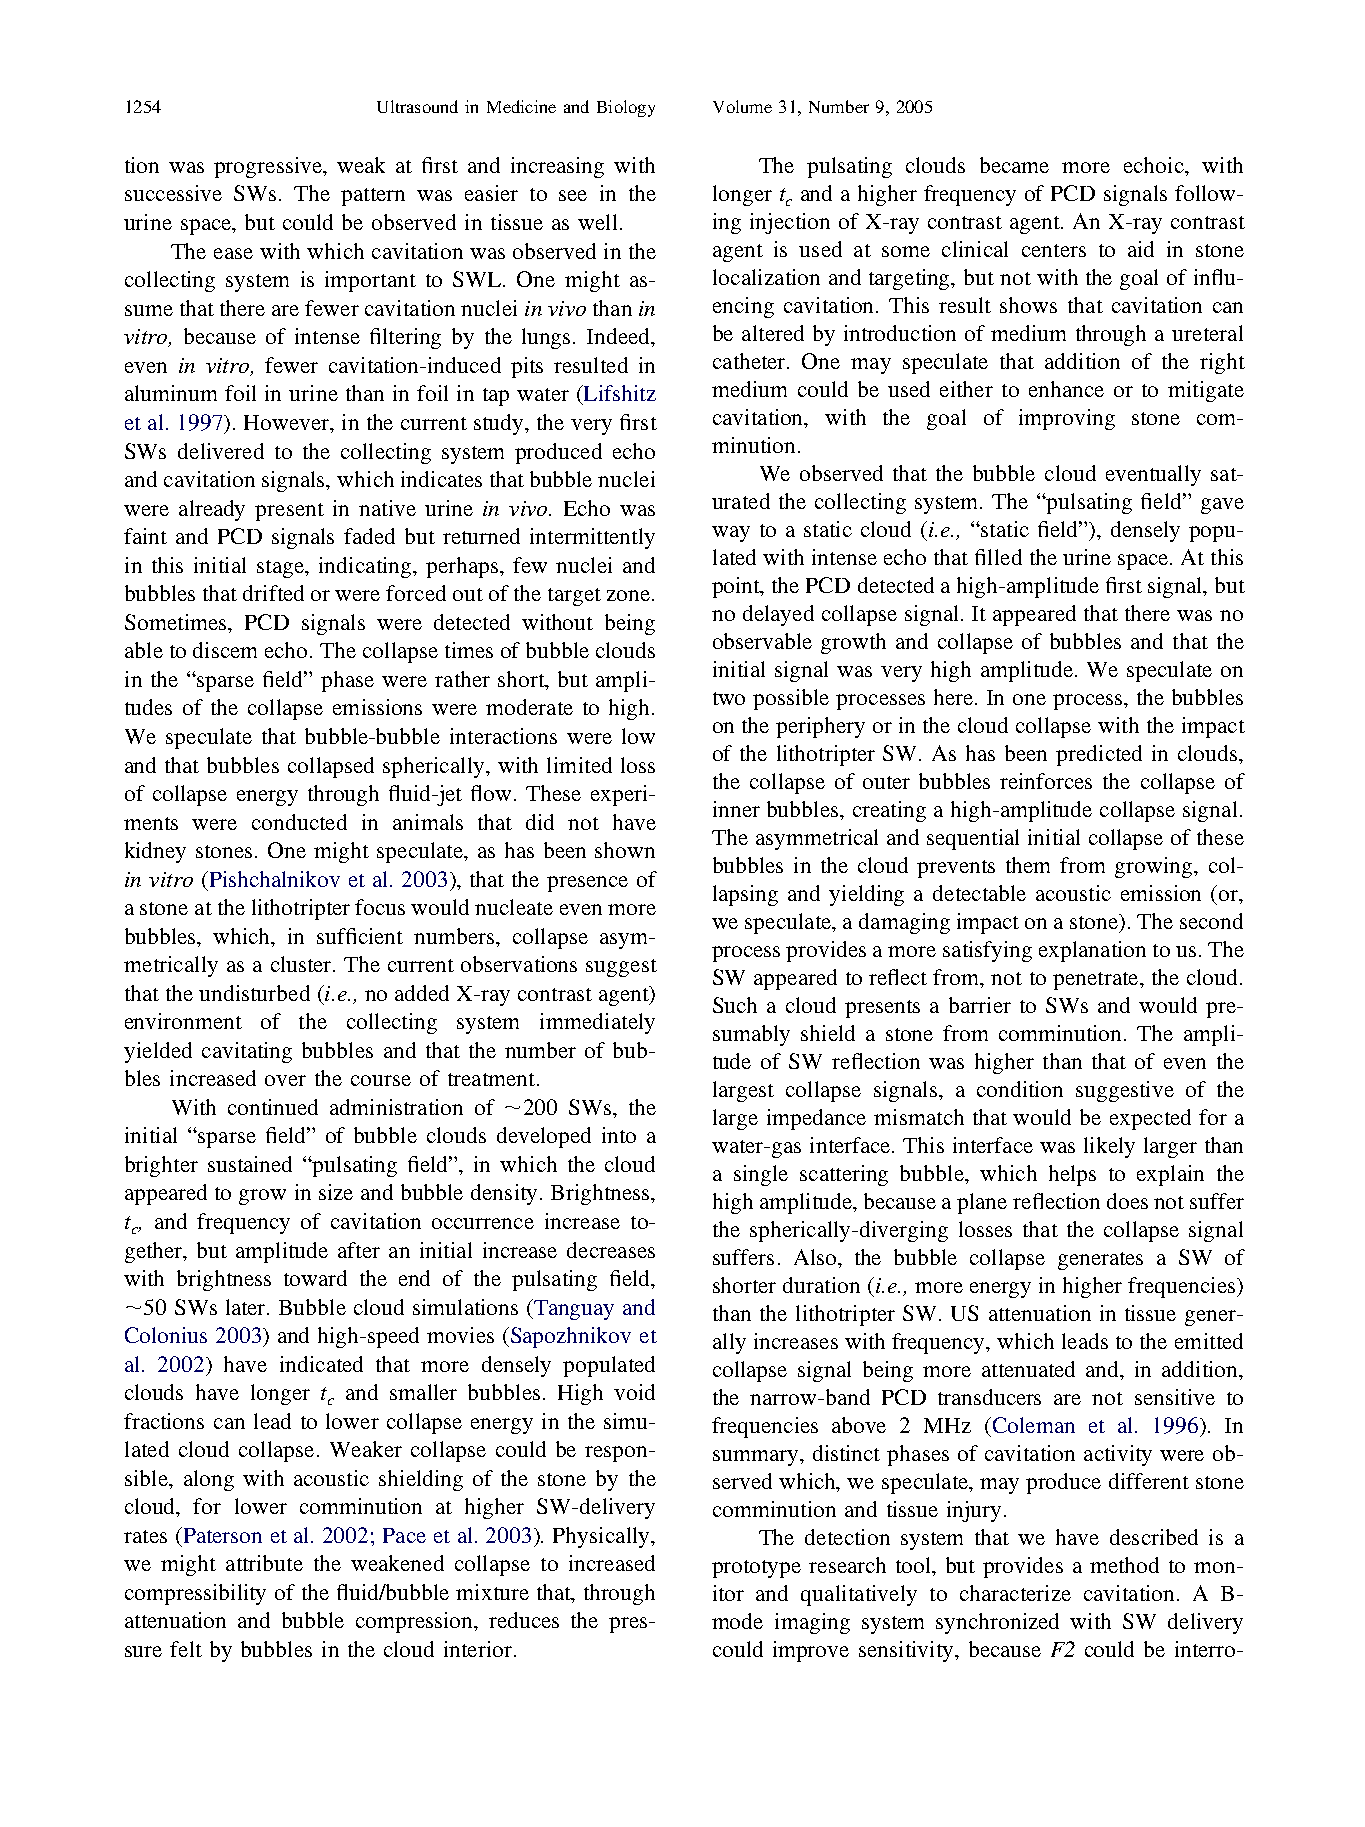 This screenshot has height=1827, width=1365. What do you see at coordinates (1014, 165) in the screenshot?
I see `became` at bounding box center [1014, 165].
